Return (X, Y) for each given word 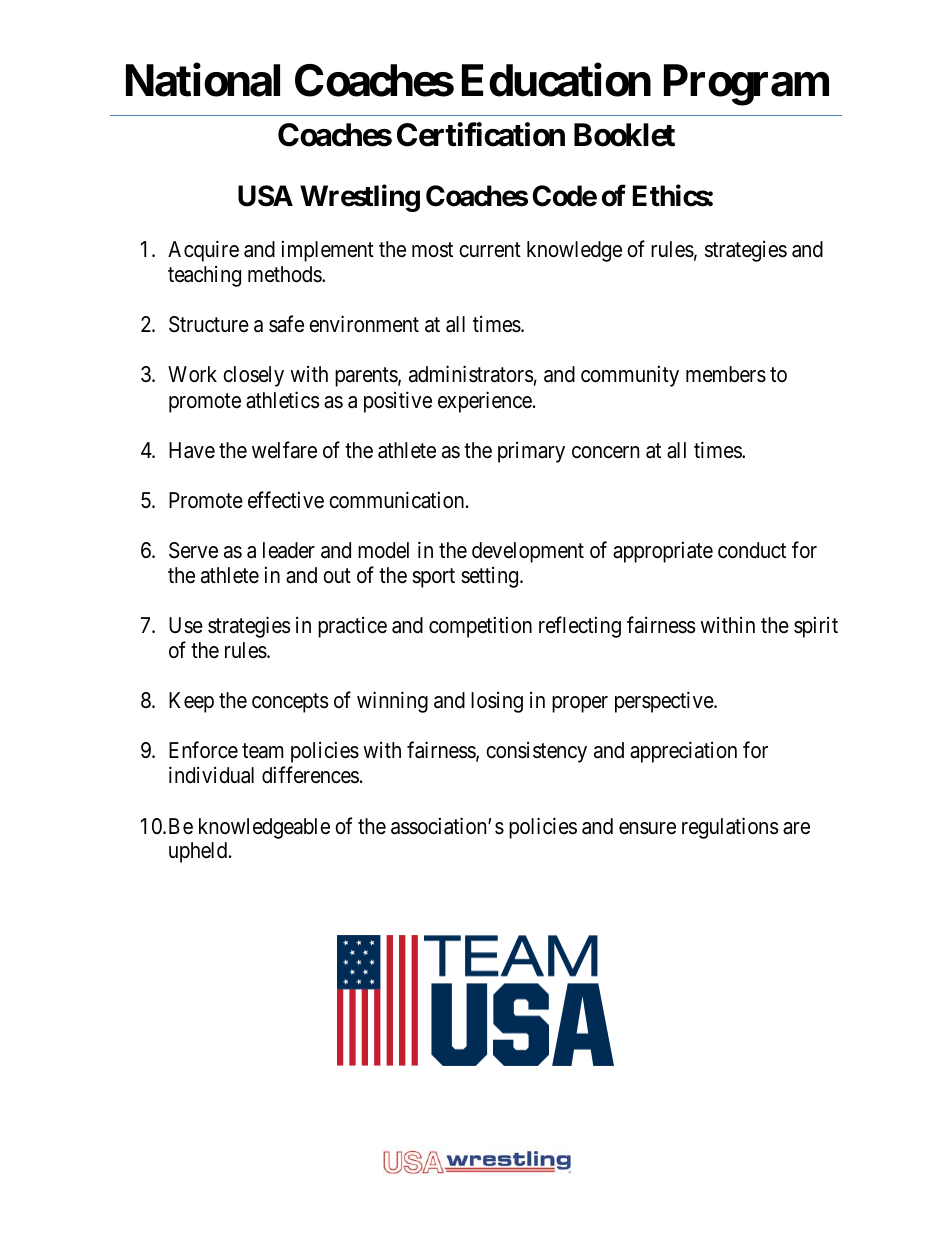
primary (531, 452)
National (203, 80)
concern (605, 452)
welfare (284, 450)
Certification (481, 135)
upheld (199, 852)
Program (746, 85)
